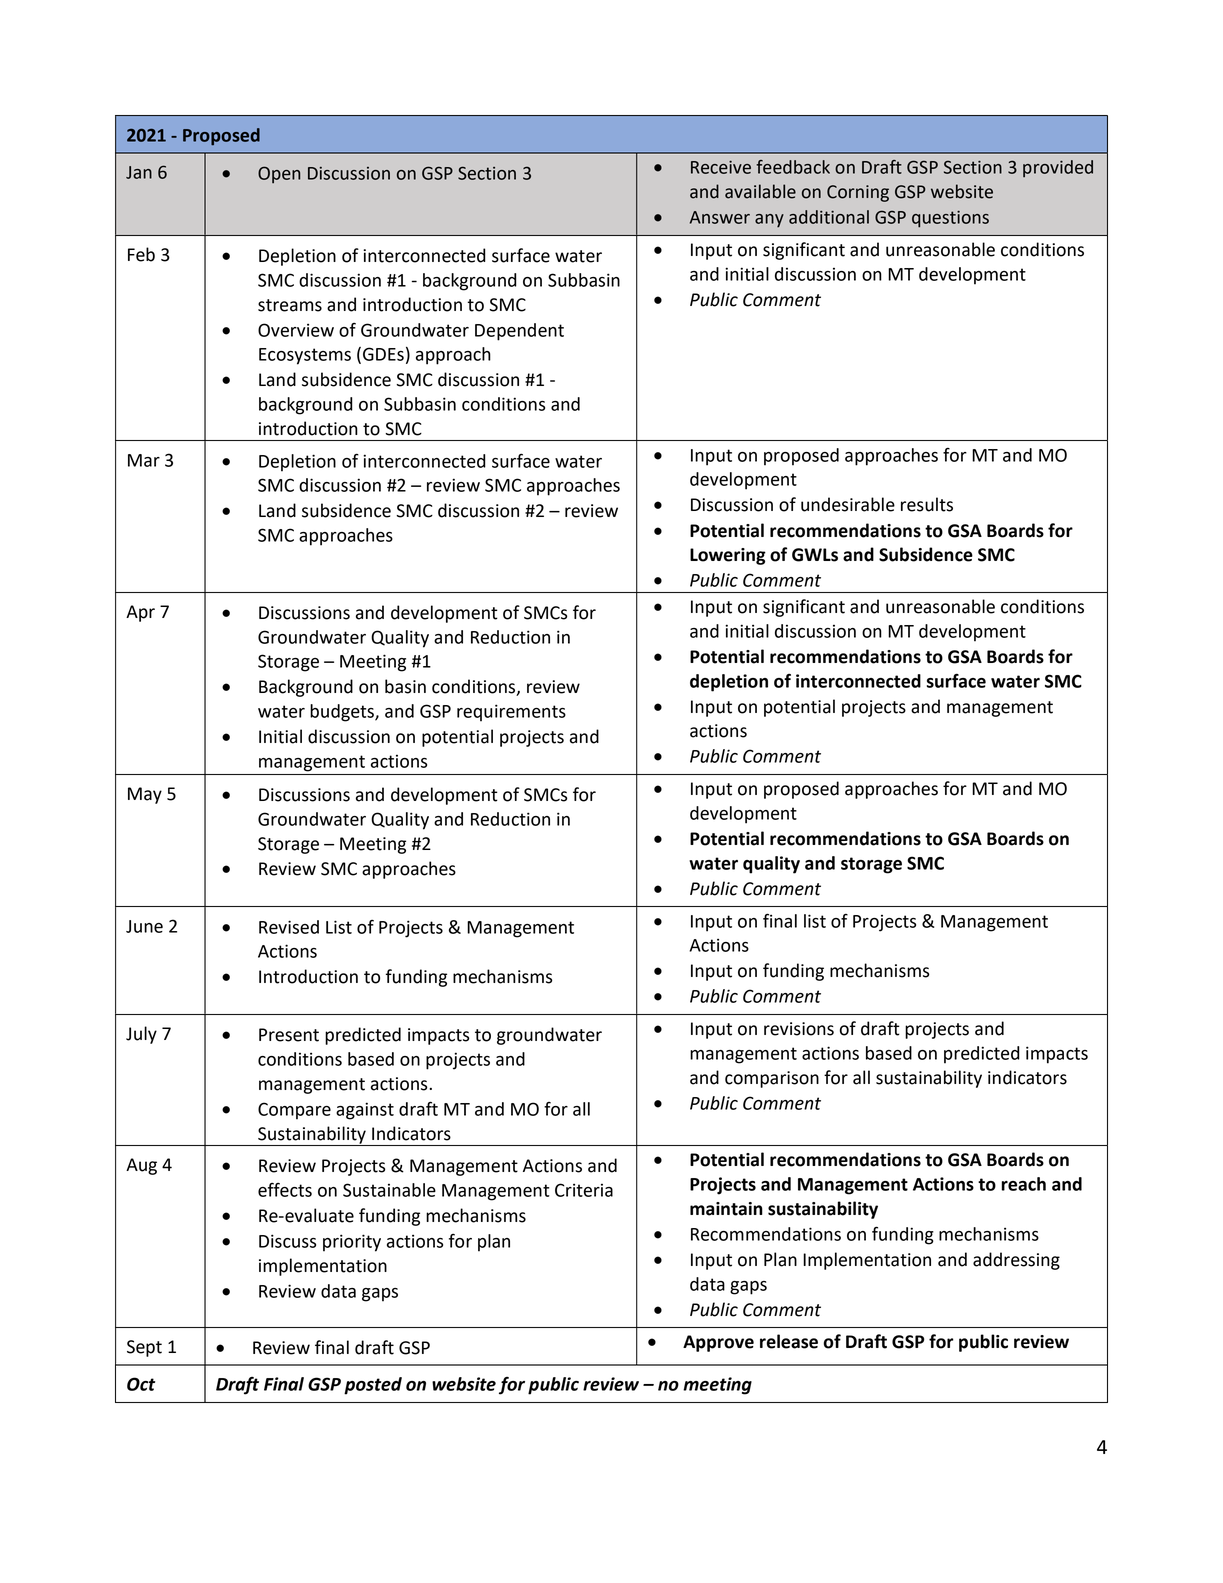 Image resolution: width=1223 pixels, height=1583 pixels. Describe the element at coordinates (289, 927) in the screenshot. I see `Revised` at that location.
